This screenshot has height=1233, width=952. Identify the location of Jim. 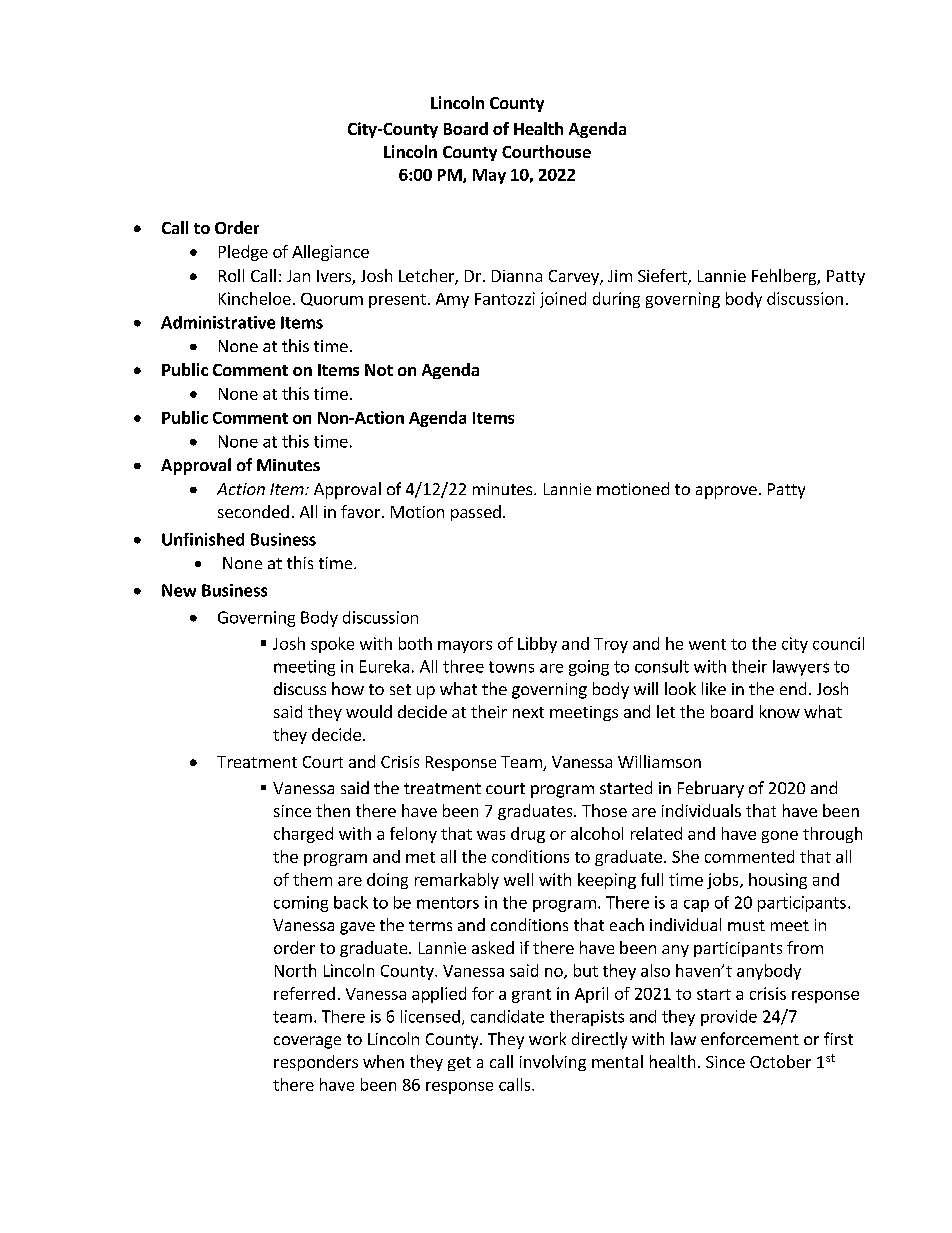
(620, 276).
